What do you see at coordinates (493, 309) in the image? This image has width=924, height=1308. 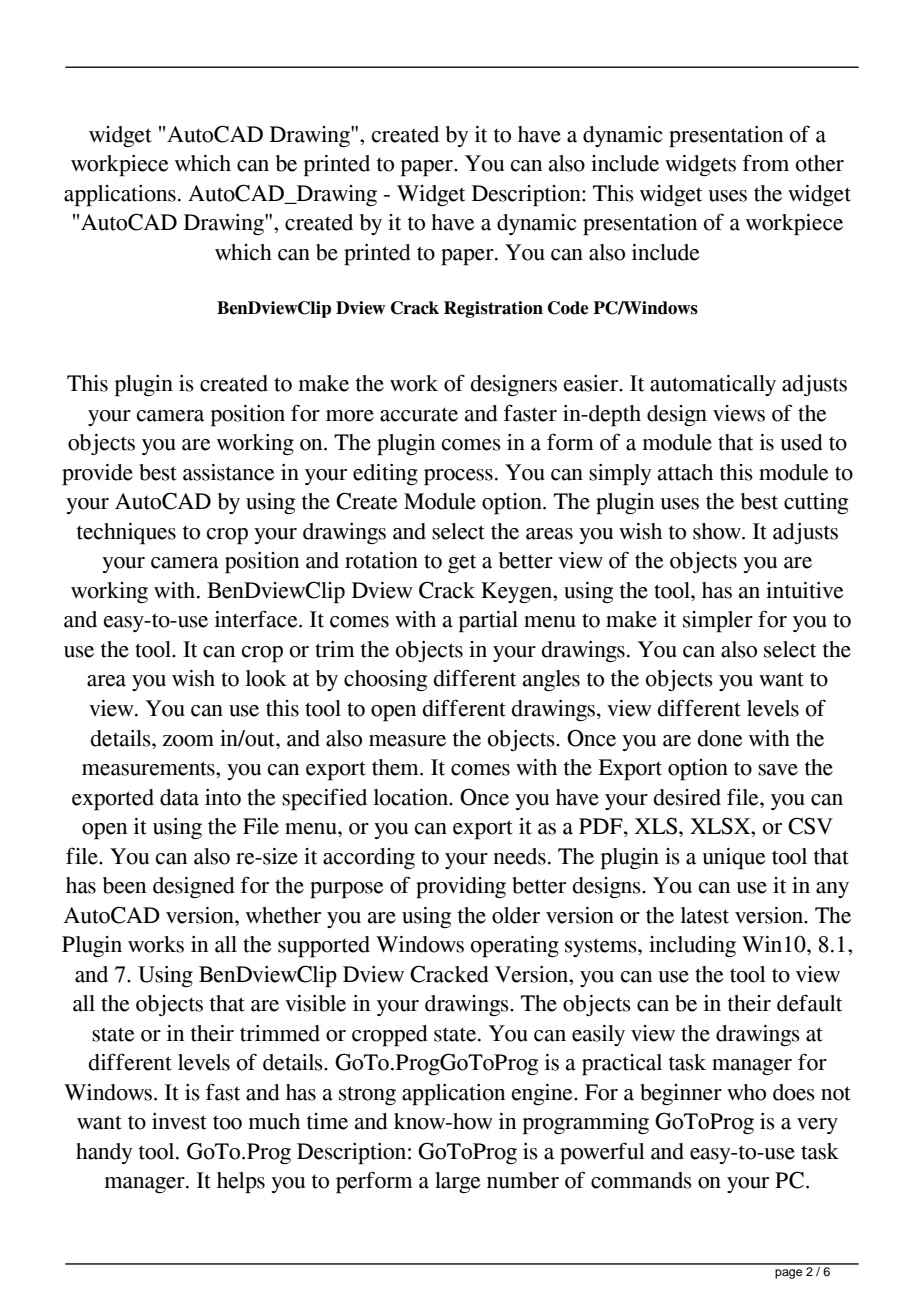 I see `Registration` at bounding box center [493, 309].
